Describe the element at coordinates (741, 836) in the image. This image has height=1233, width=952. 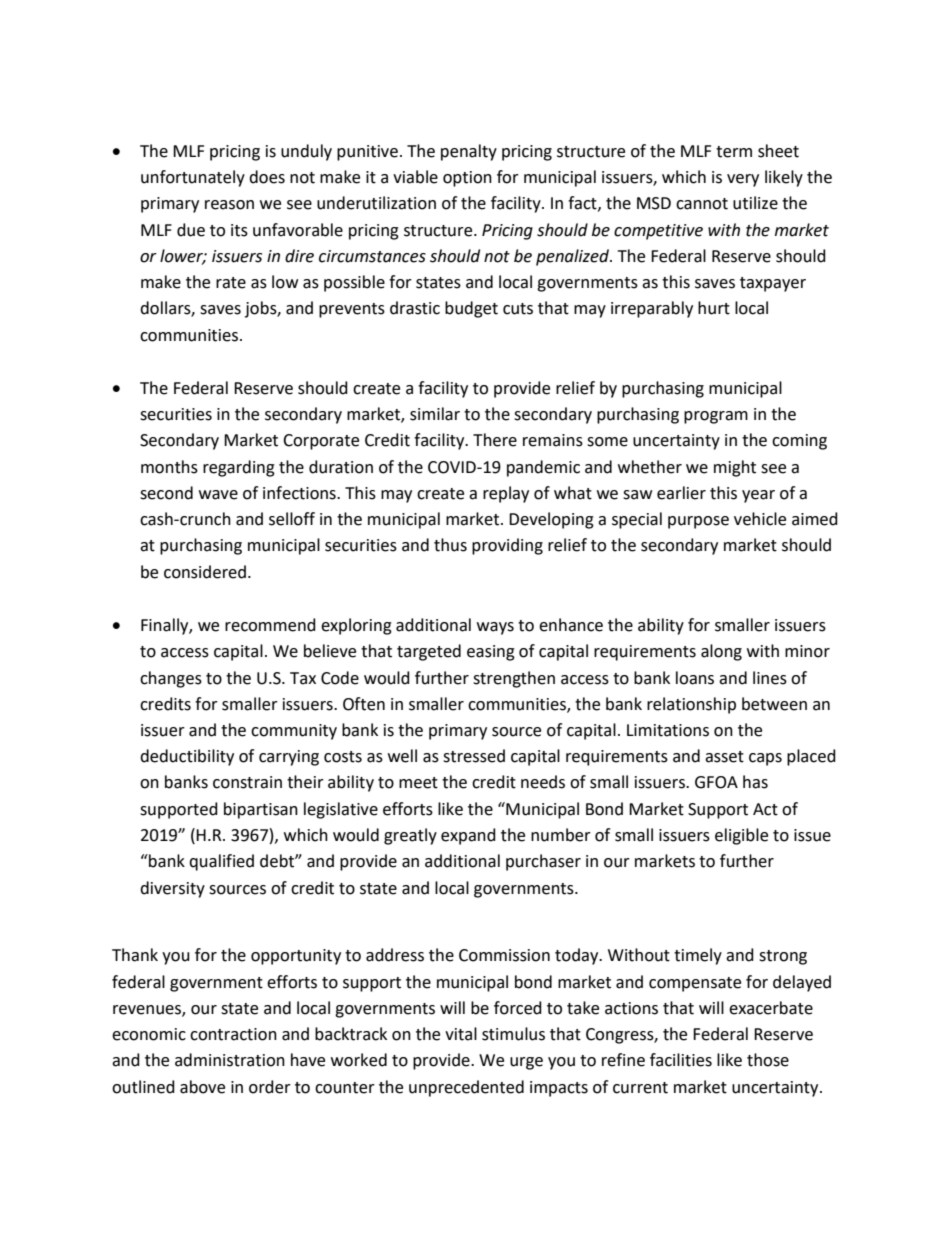
I see `eligible` at that location.
